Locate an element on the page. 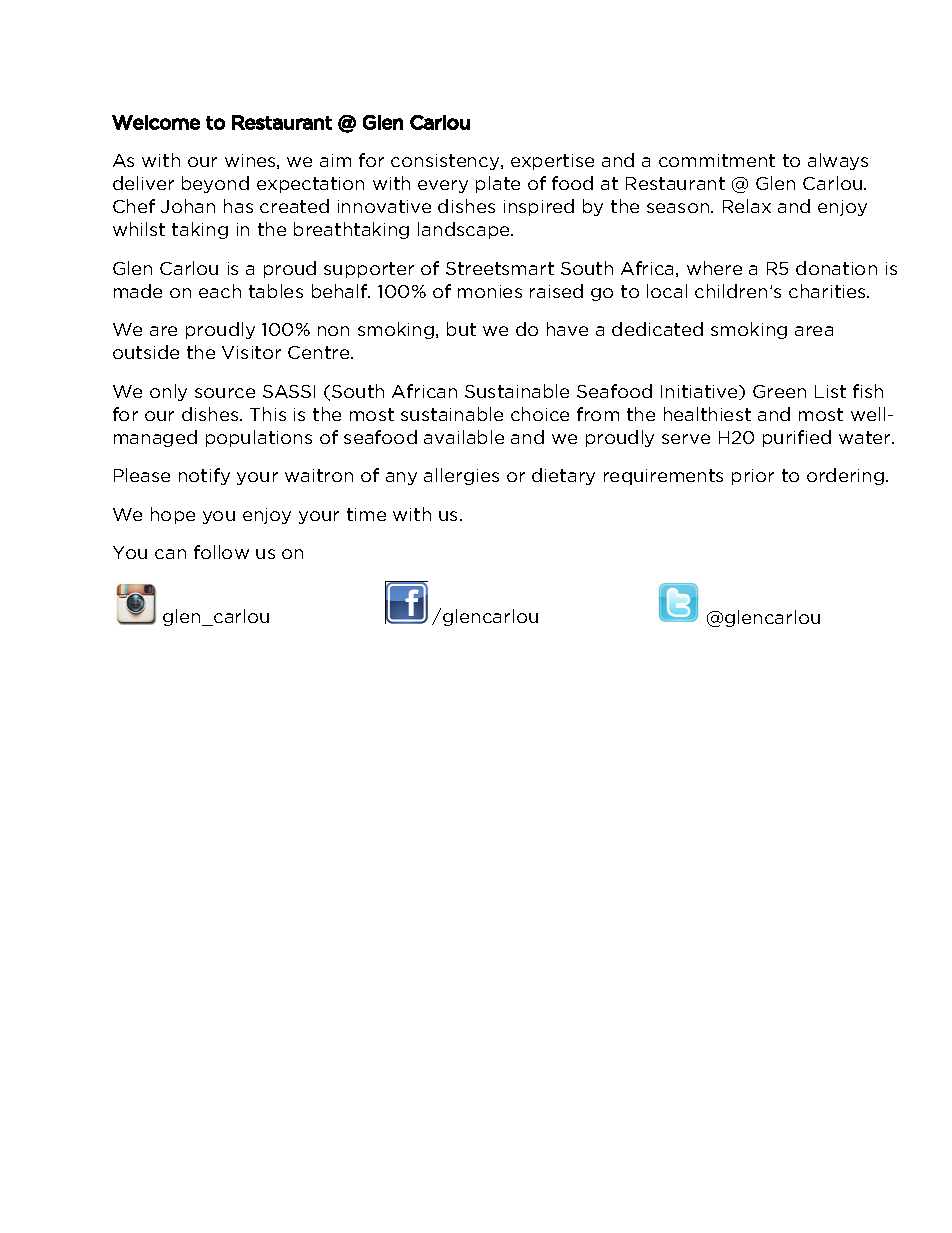  time is located at coordinates (366, 514).
